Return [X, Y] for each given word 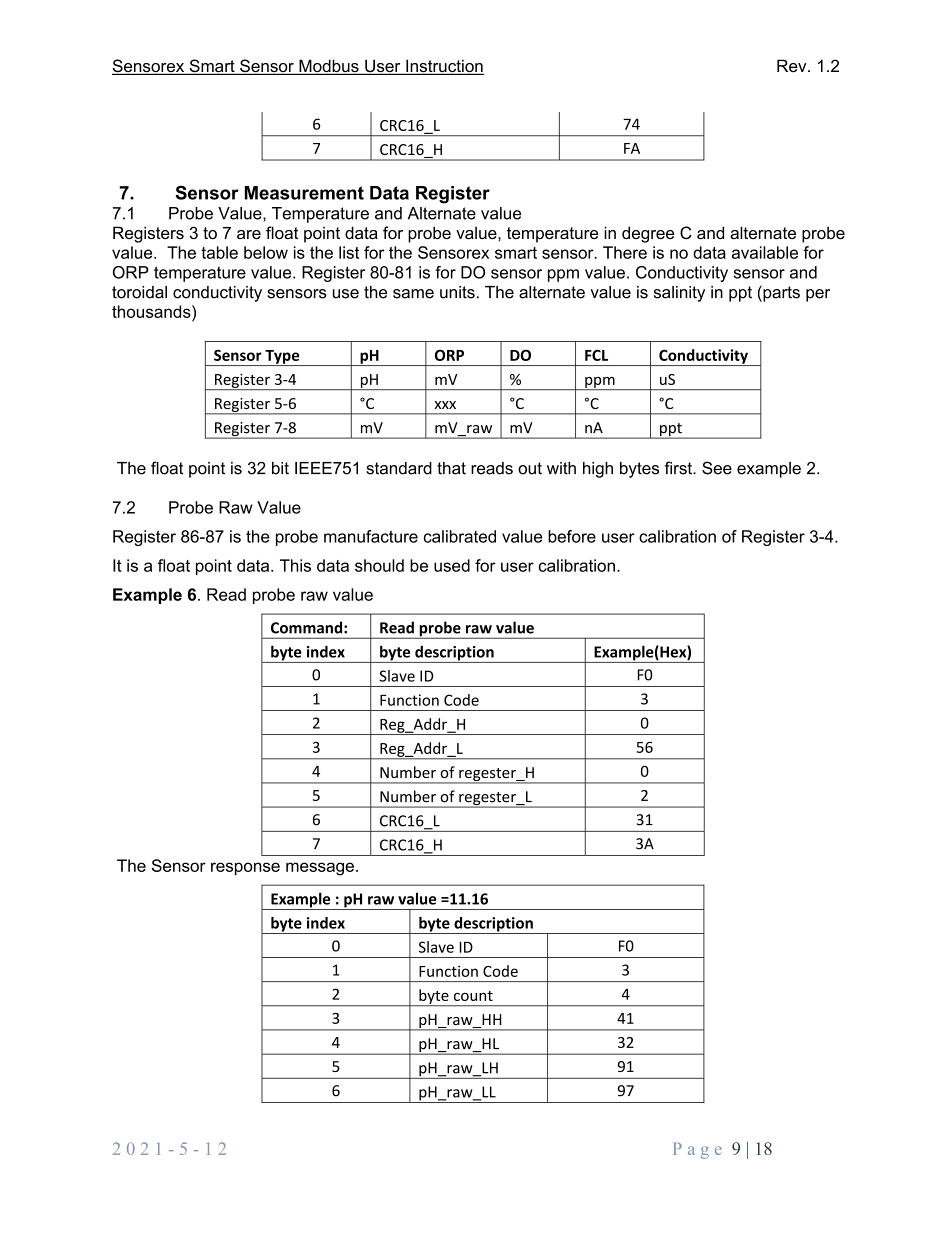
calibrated [460, 536]
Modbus [329, 67]
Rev [793, 65]
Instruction [444, 67]
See [717, 468]
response [245, 868]
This [295, 565]
